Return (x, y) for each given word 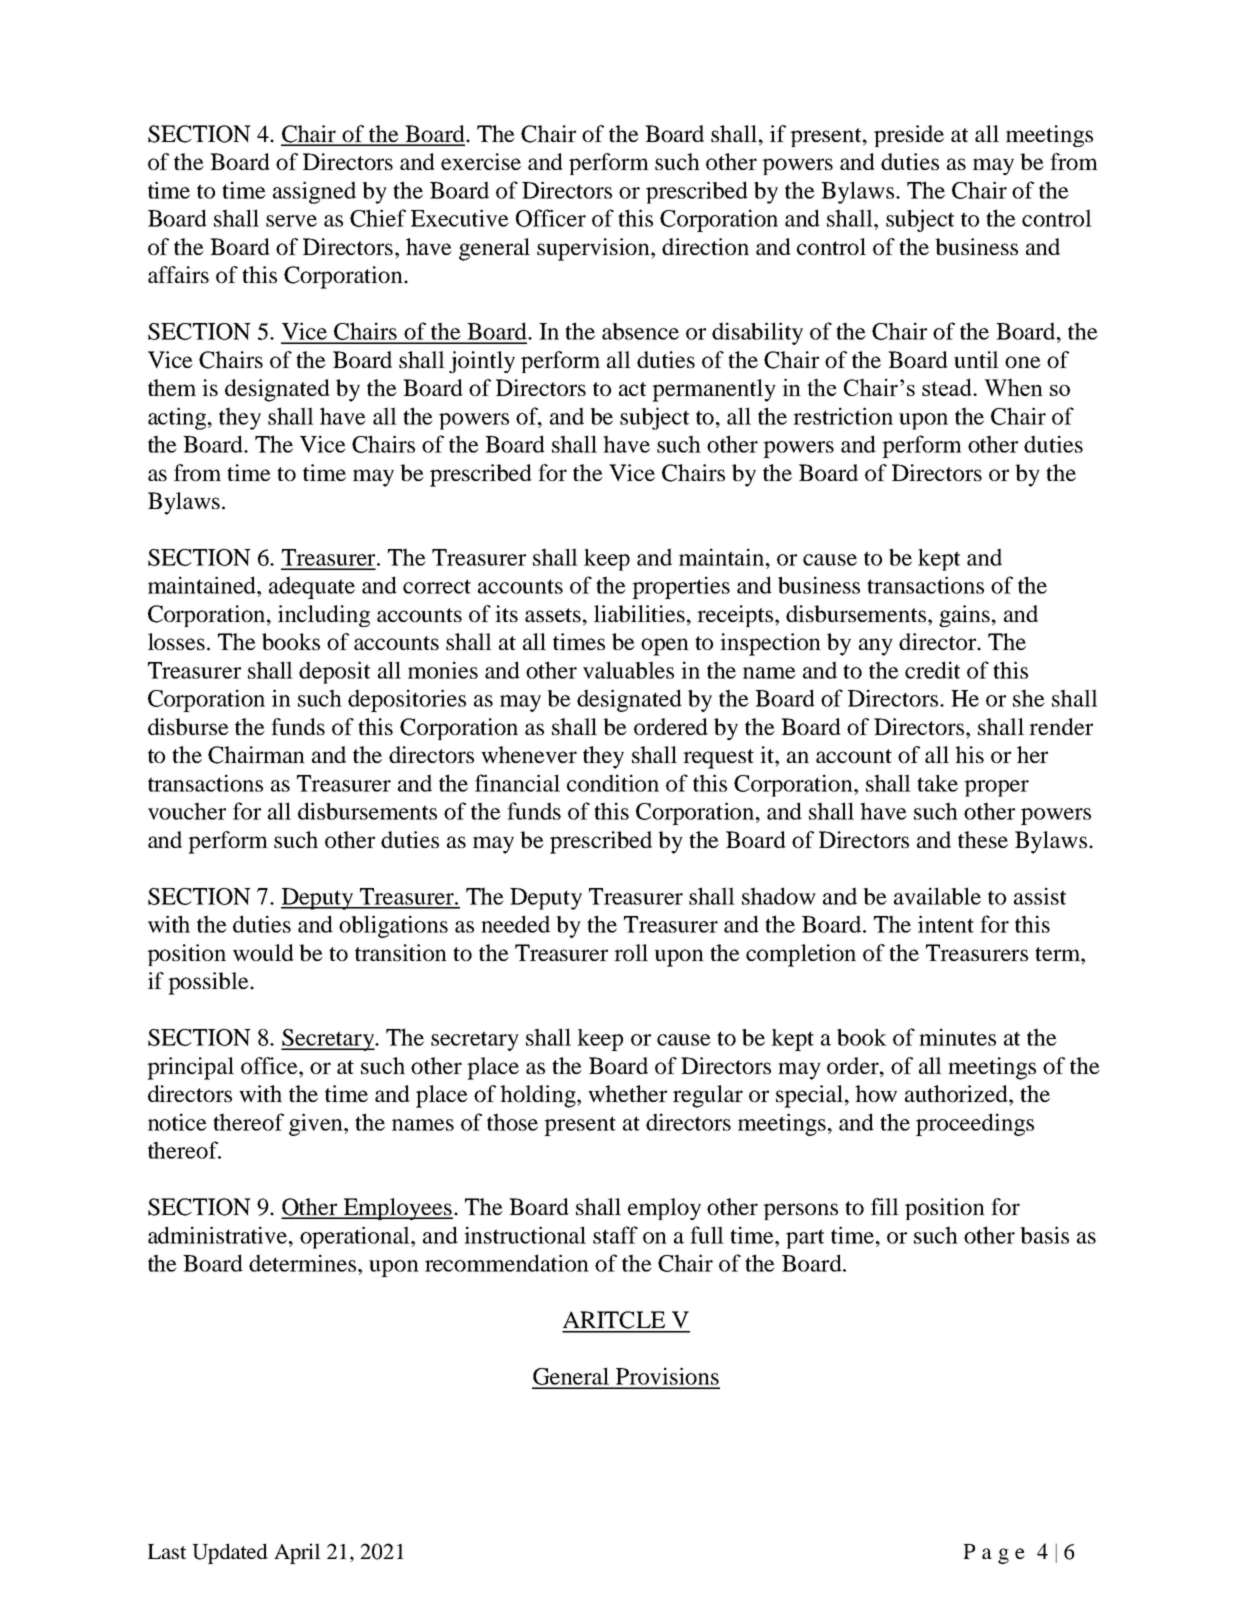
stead (948, 387)
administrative (219, 1235)
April (297, 1553)
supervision (594, 249)
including (324, 616)
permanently (714, 390)
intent (946, 924)
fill (885, 1206)
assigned (314, 192)
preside (909, 136)
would (263, 952)
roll (631, 952)
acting (178, 418)
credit (932, 670)
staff (615, 1235)
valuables (628, 670)
